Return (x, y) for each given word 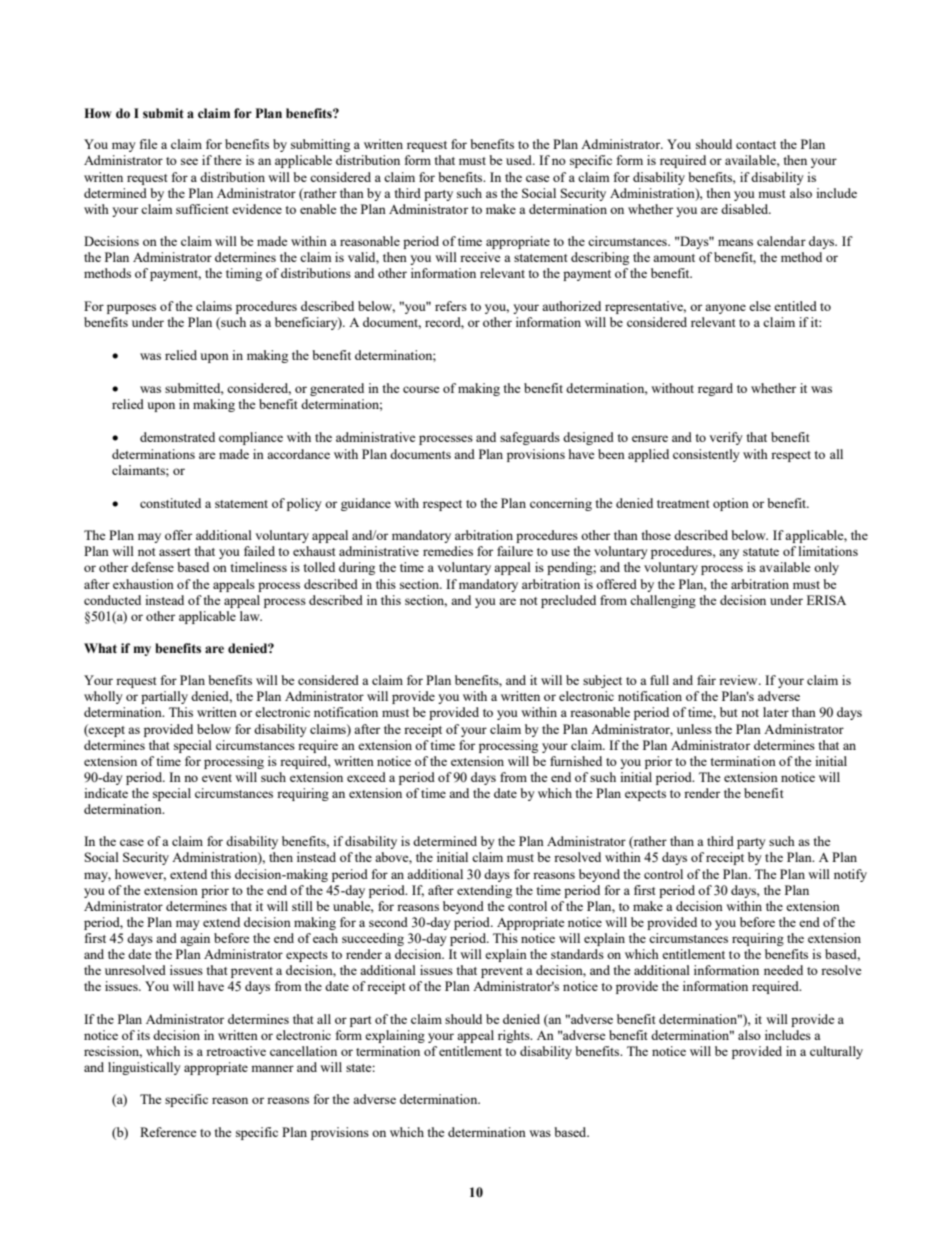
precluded (568, 601)
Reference (168, 1132)
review (739, 680)
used (520, 160)
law (251, 616)
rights (515, 1036)
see (189, 161)
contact (756, 145)
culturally (836, 1052)
